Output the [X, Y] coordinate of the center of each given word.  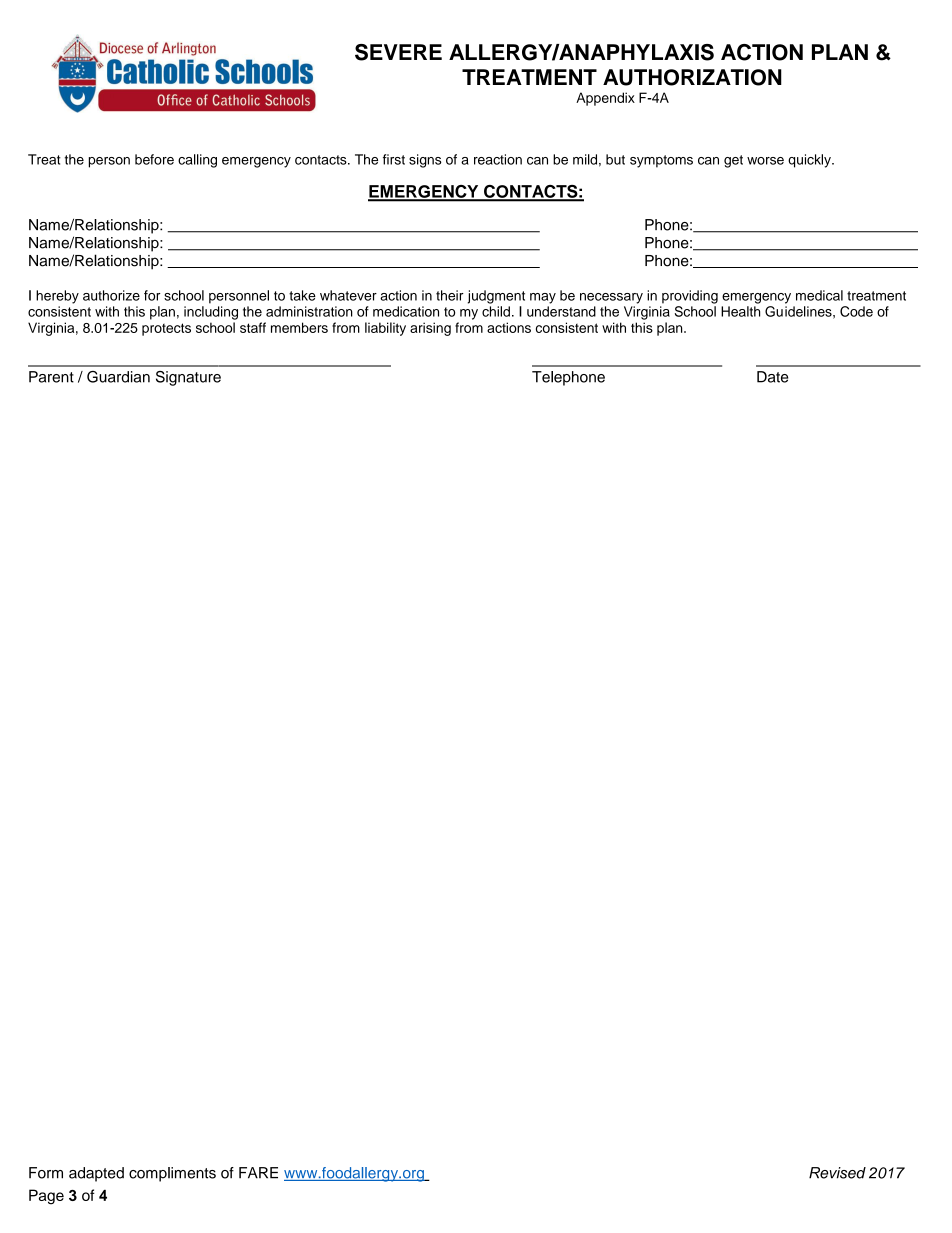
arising [430, 329]
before [154, 159]
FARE [258, 1173]
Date [772, 377]
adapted [96, 1174]
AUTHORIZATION [692, 77]
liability [385, 329]
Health [740, 311]
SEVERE [398, 52]
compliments [172, 1174]
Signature [188, 378]
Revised [837, 1173]
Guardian [118, 377]
